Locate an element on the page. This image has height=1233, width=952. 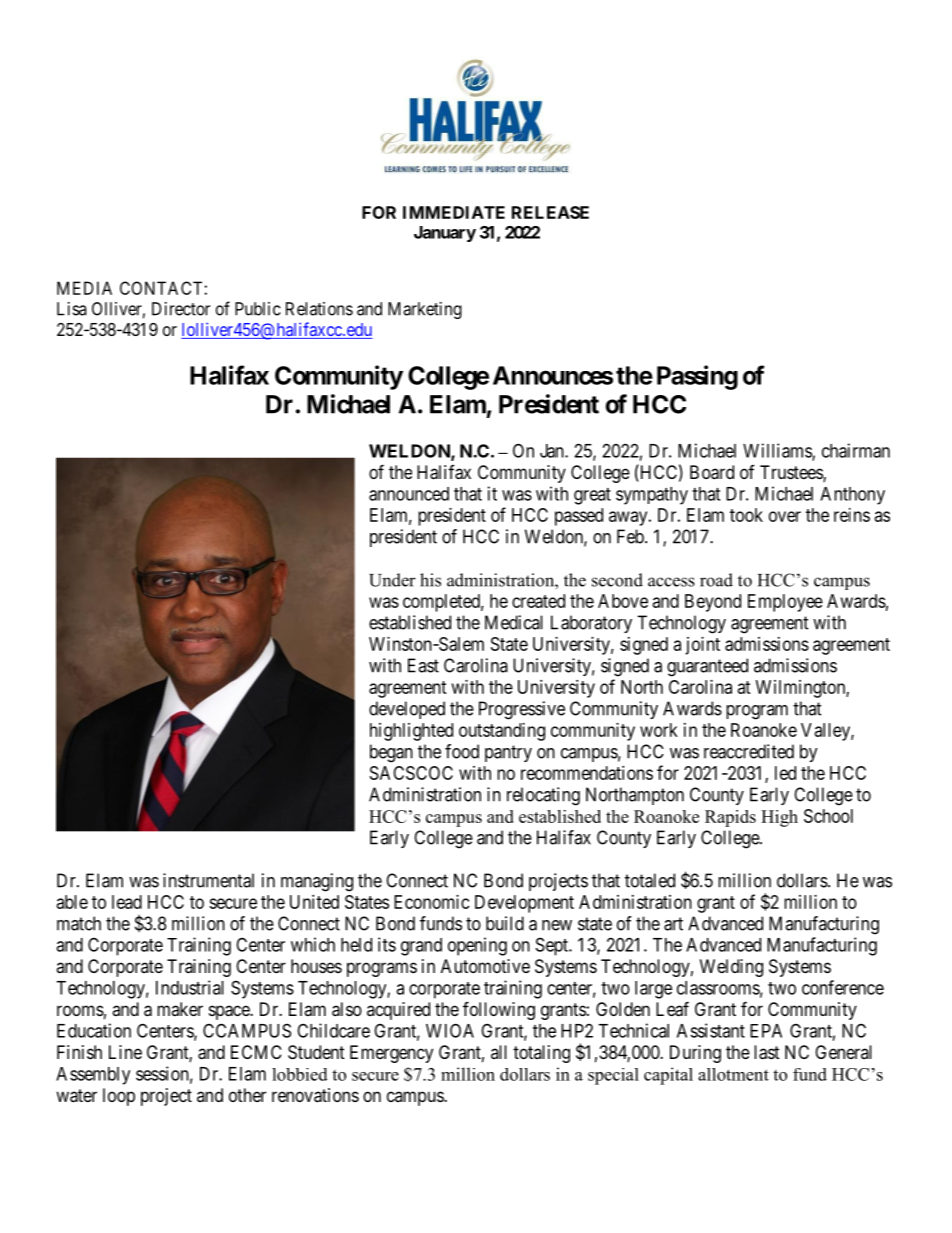
East is located at coordinates (423, 665).
